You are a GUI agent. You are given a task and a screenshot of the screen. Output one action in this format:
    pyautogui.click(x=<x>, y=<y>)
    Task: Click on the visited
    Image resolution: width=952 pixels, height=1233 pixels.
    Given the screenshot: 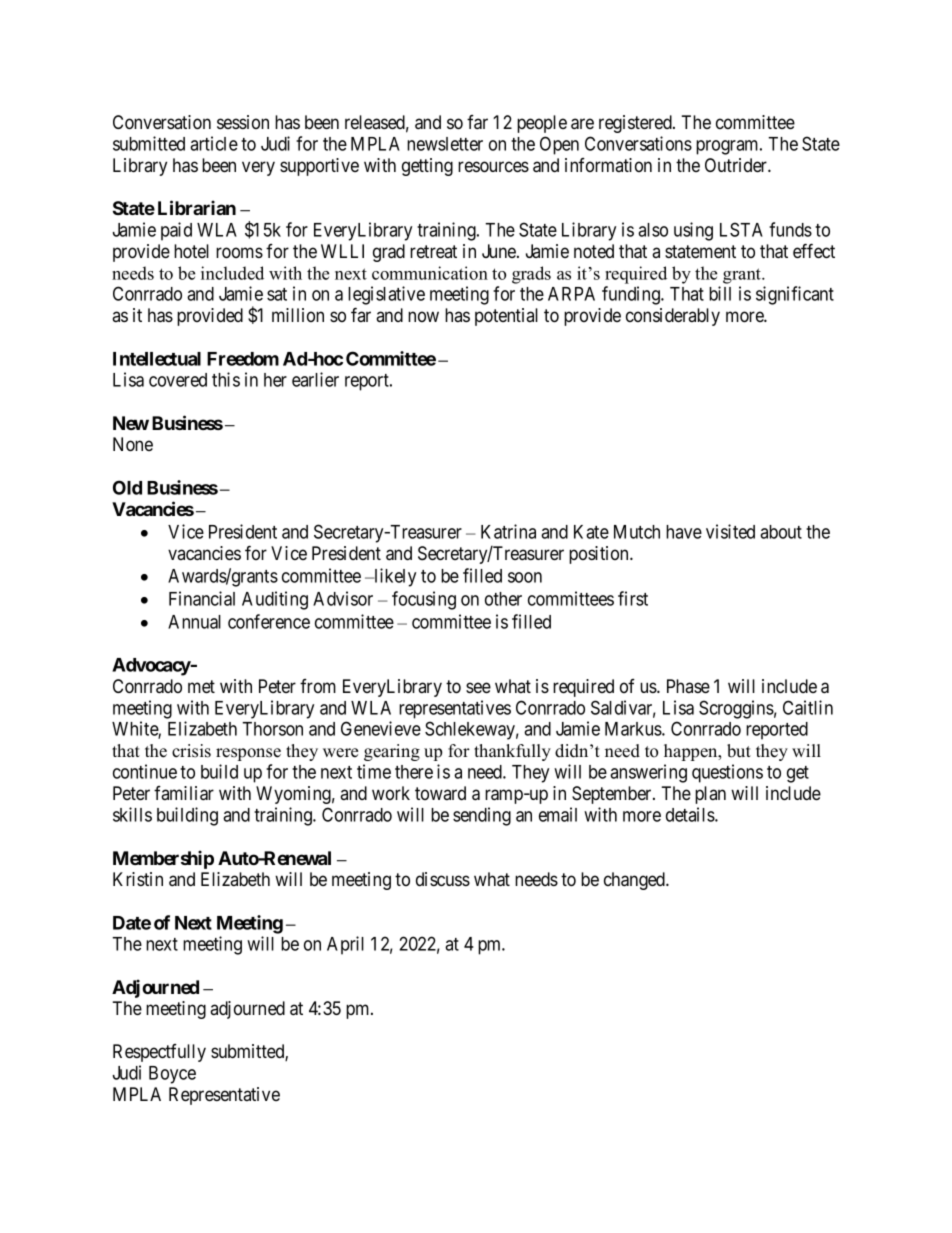 What is the action you would take?
    pyautogui.click(x=730, y=531)
